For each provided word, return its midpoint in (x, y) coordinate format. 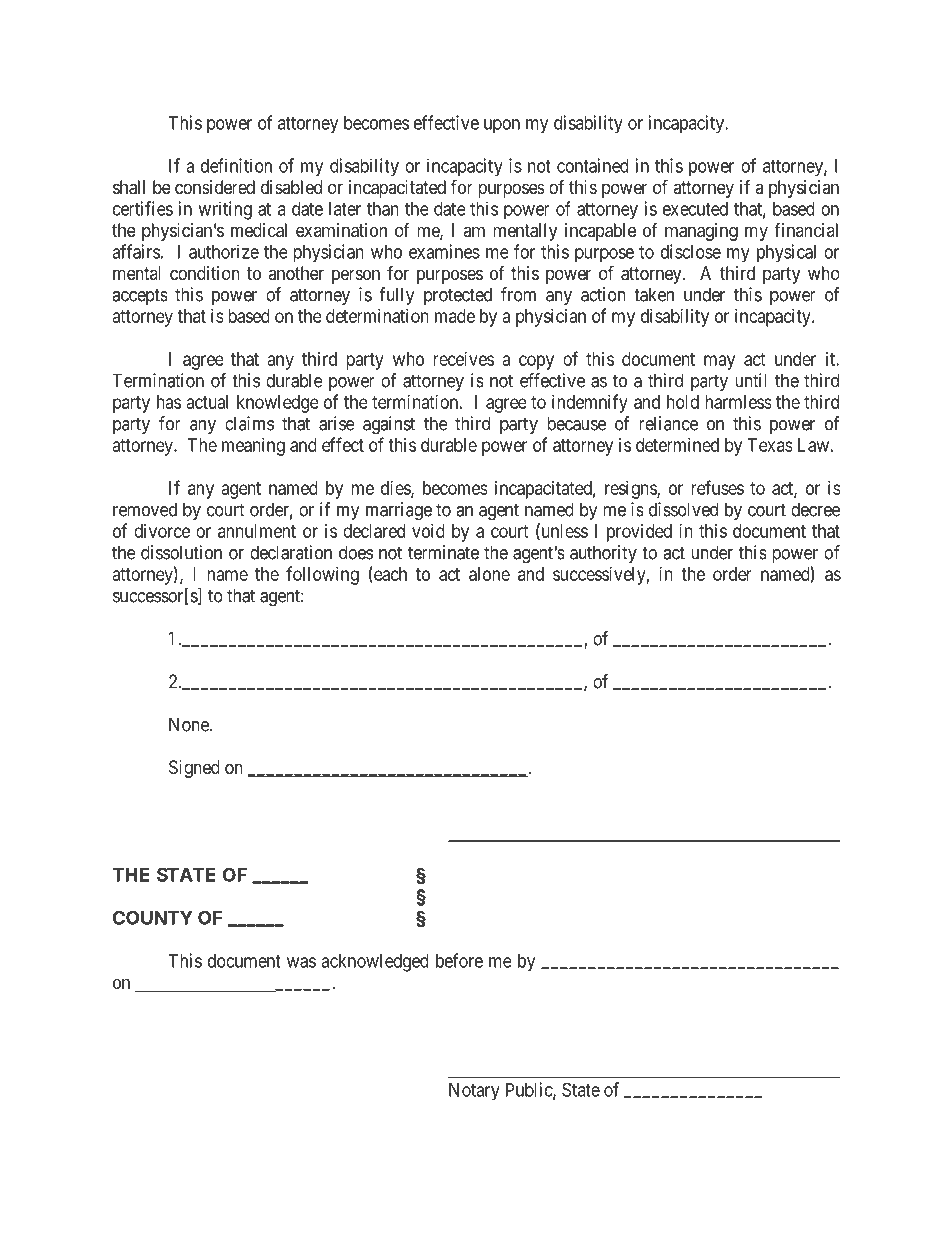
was (301, 962)
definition (236, 165)
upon (502, 126)
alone (489, 574)
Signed (194, 769)
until (751, 380)
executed (695, 209)
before (459, 960)
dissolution (181, 552)
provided (639, 533)
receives (463, 359)
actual (207, 402)
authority (603, 554)
